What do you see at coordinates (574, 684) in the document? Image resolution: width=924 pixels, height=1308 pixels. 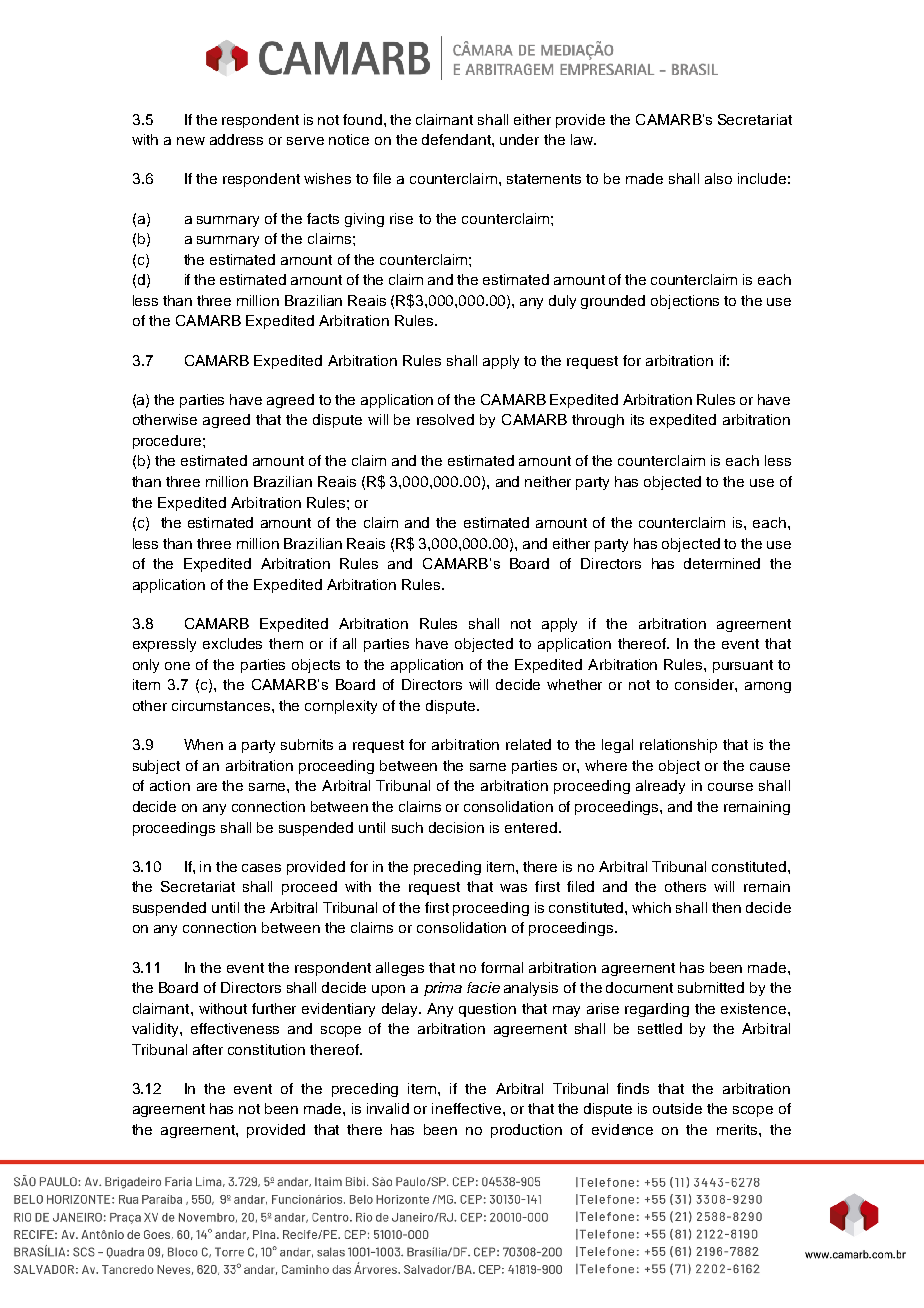 I see `whether` at bounding box center [574, 684].
